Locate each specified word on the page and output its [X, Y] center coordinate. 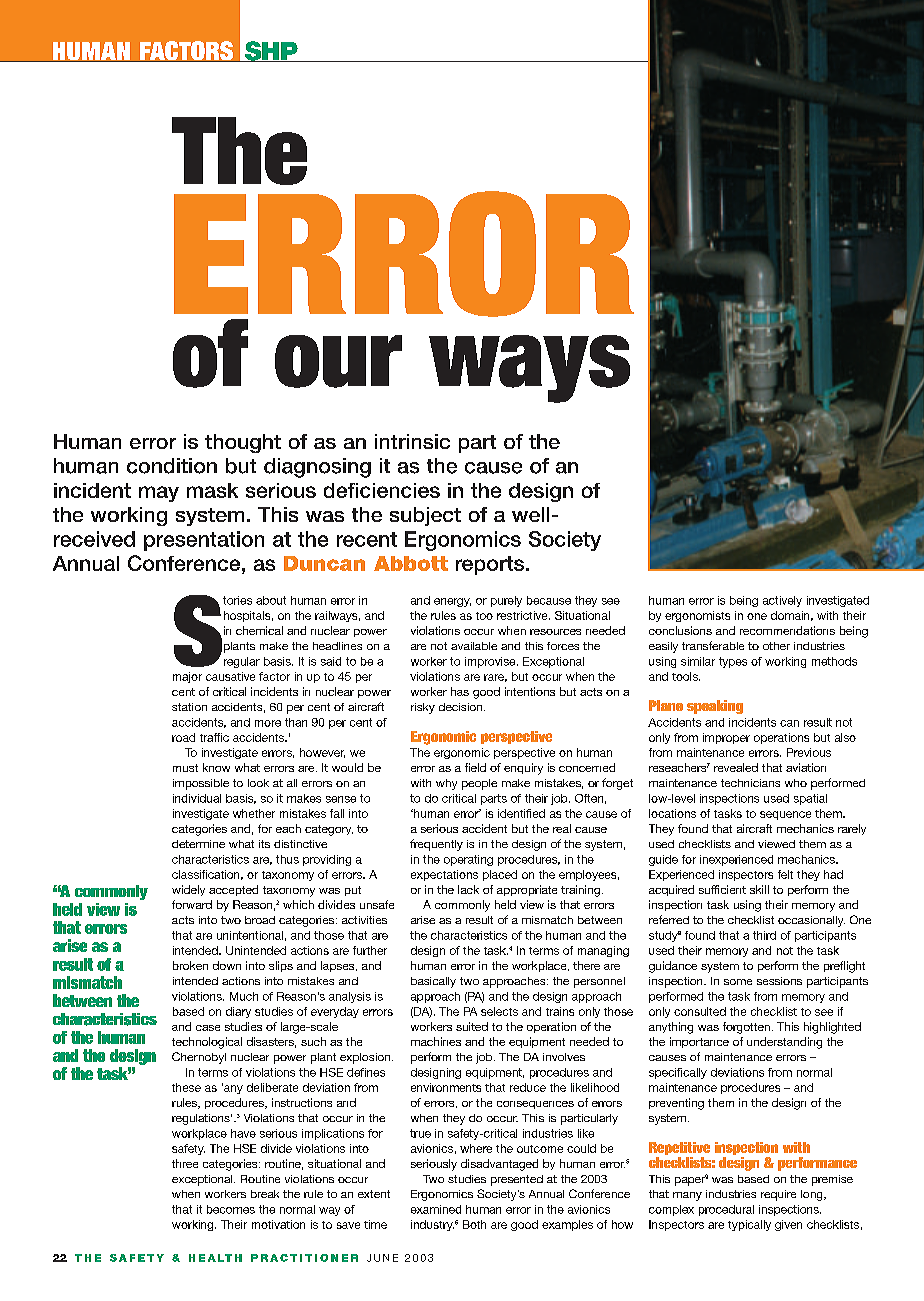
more [268, 723]
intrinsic [412, 441]
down [227, 965]
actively [782, 601]
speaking [715, 707]
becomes [231, 1209]
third [764, 935]
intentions [530, 691]
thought [243, 443]
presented [517, 1180]
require [778, 1195]
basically [433, 982]
